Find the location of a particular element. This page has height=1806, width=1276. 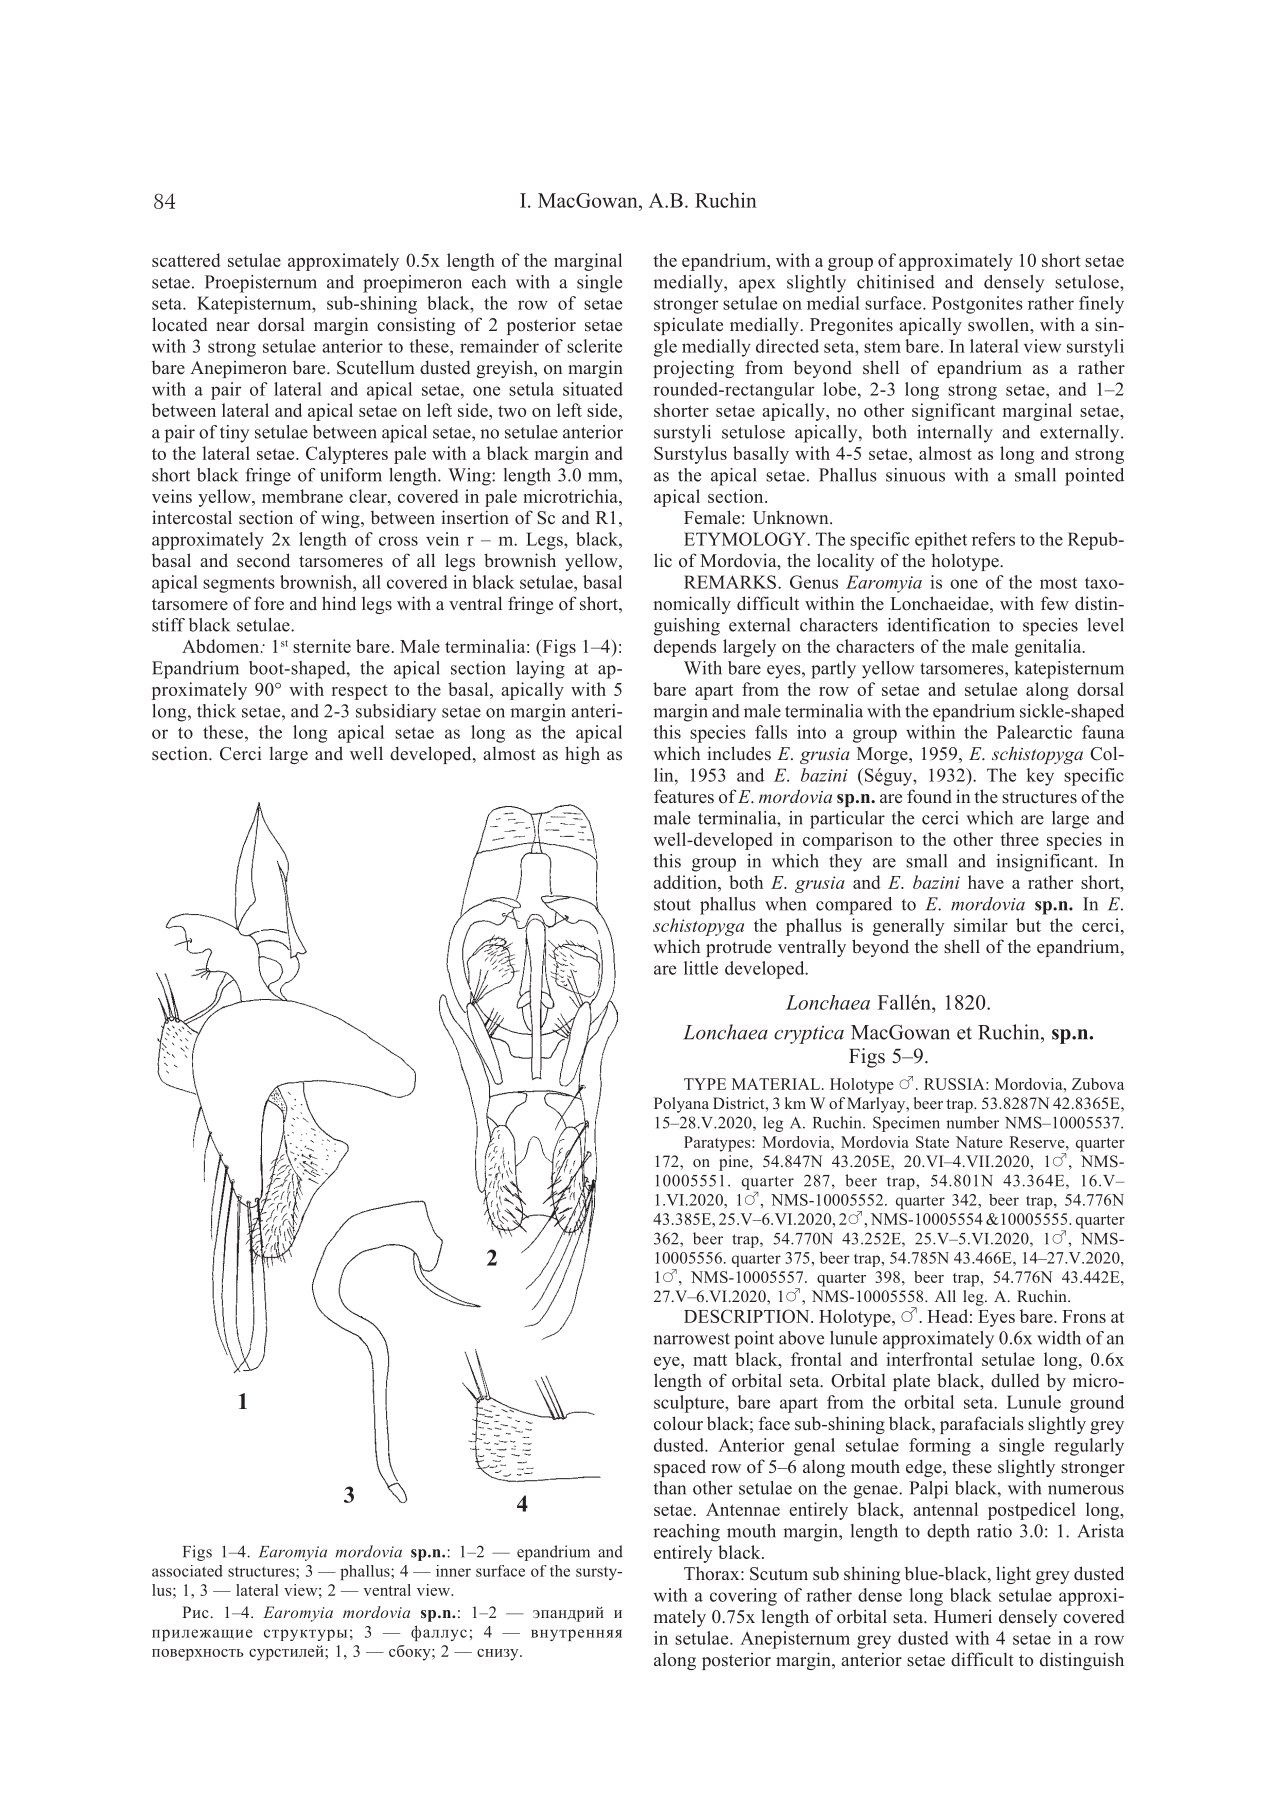

thick is located at coordinates (216, 711).
